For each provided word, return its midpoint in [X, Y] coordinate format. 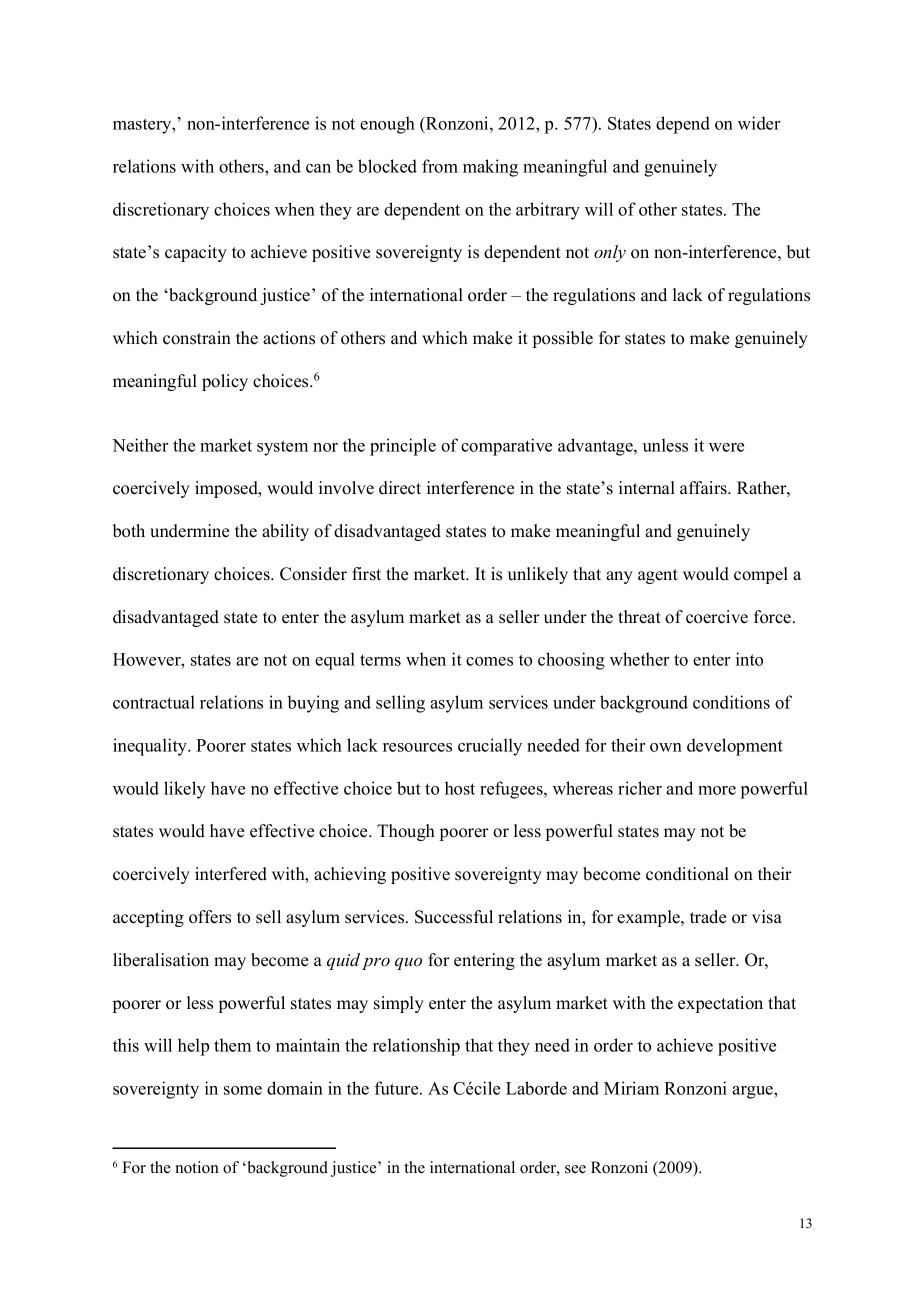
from [440, 166]
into [749, 659]
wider [759, 123]
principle [403, 447]
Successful [454, 917]
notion [197, 1167]
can [318, 168]
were [726, 447]
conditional [687, 874]
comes [489, 661]
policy [225, 382]
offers [210, 917]
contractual [154, 702]
